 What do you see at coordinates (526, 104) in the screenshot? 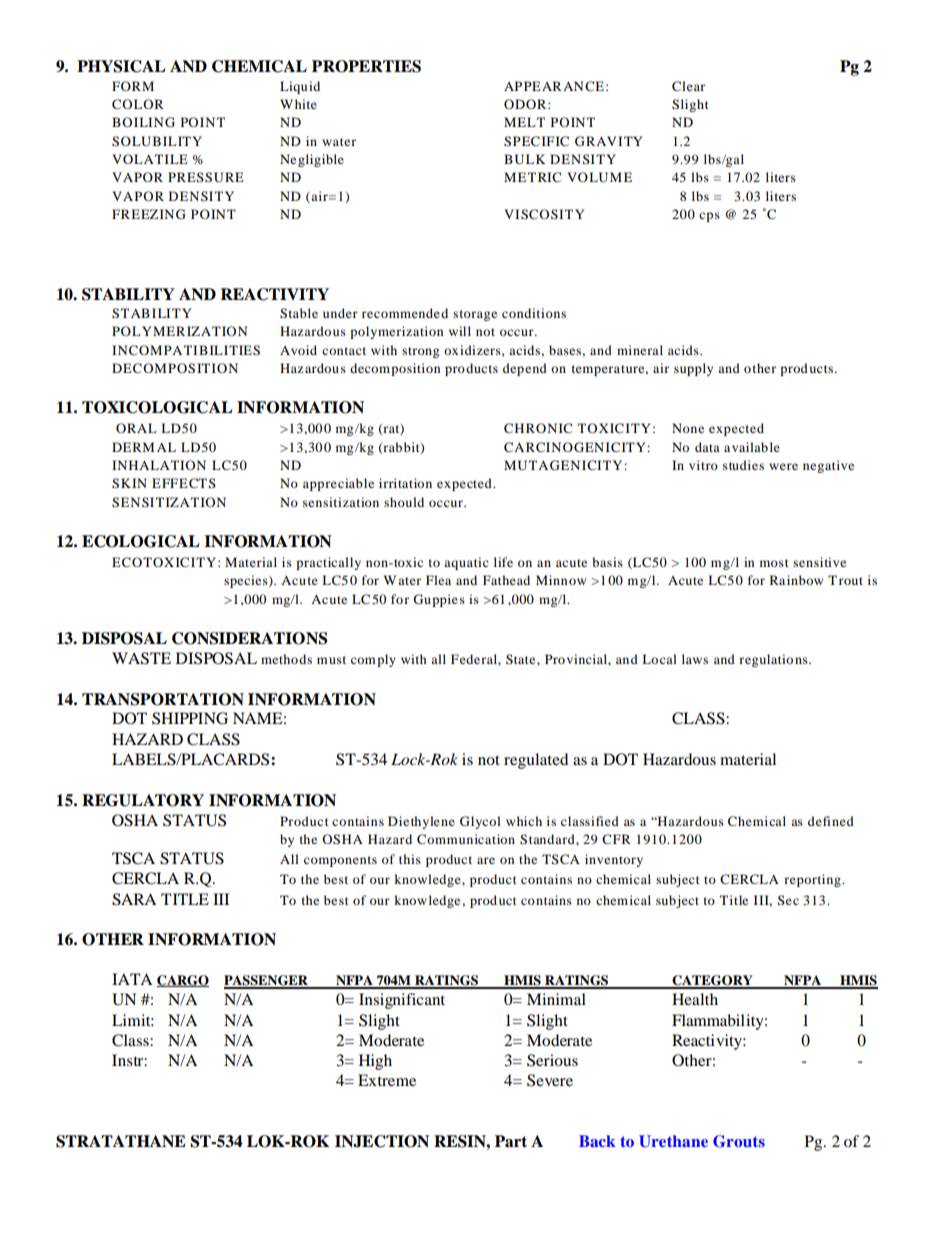
I see `ODOR` at bounding box center [526, 104].
